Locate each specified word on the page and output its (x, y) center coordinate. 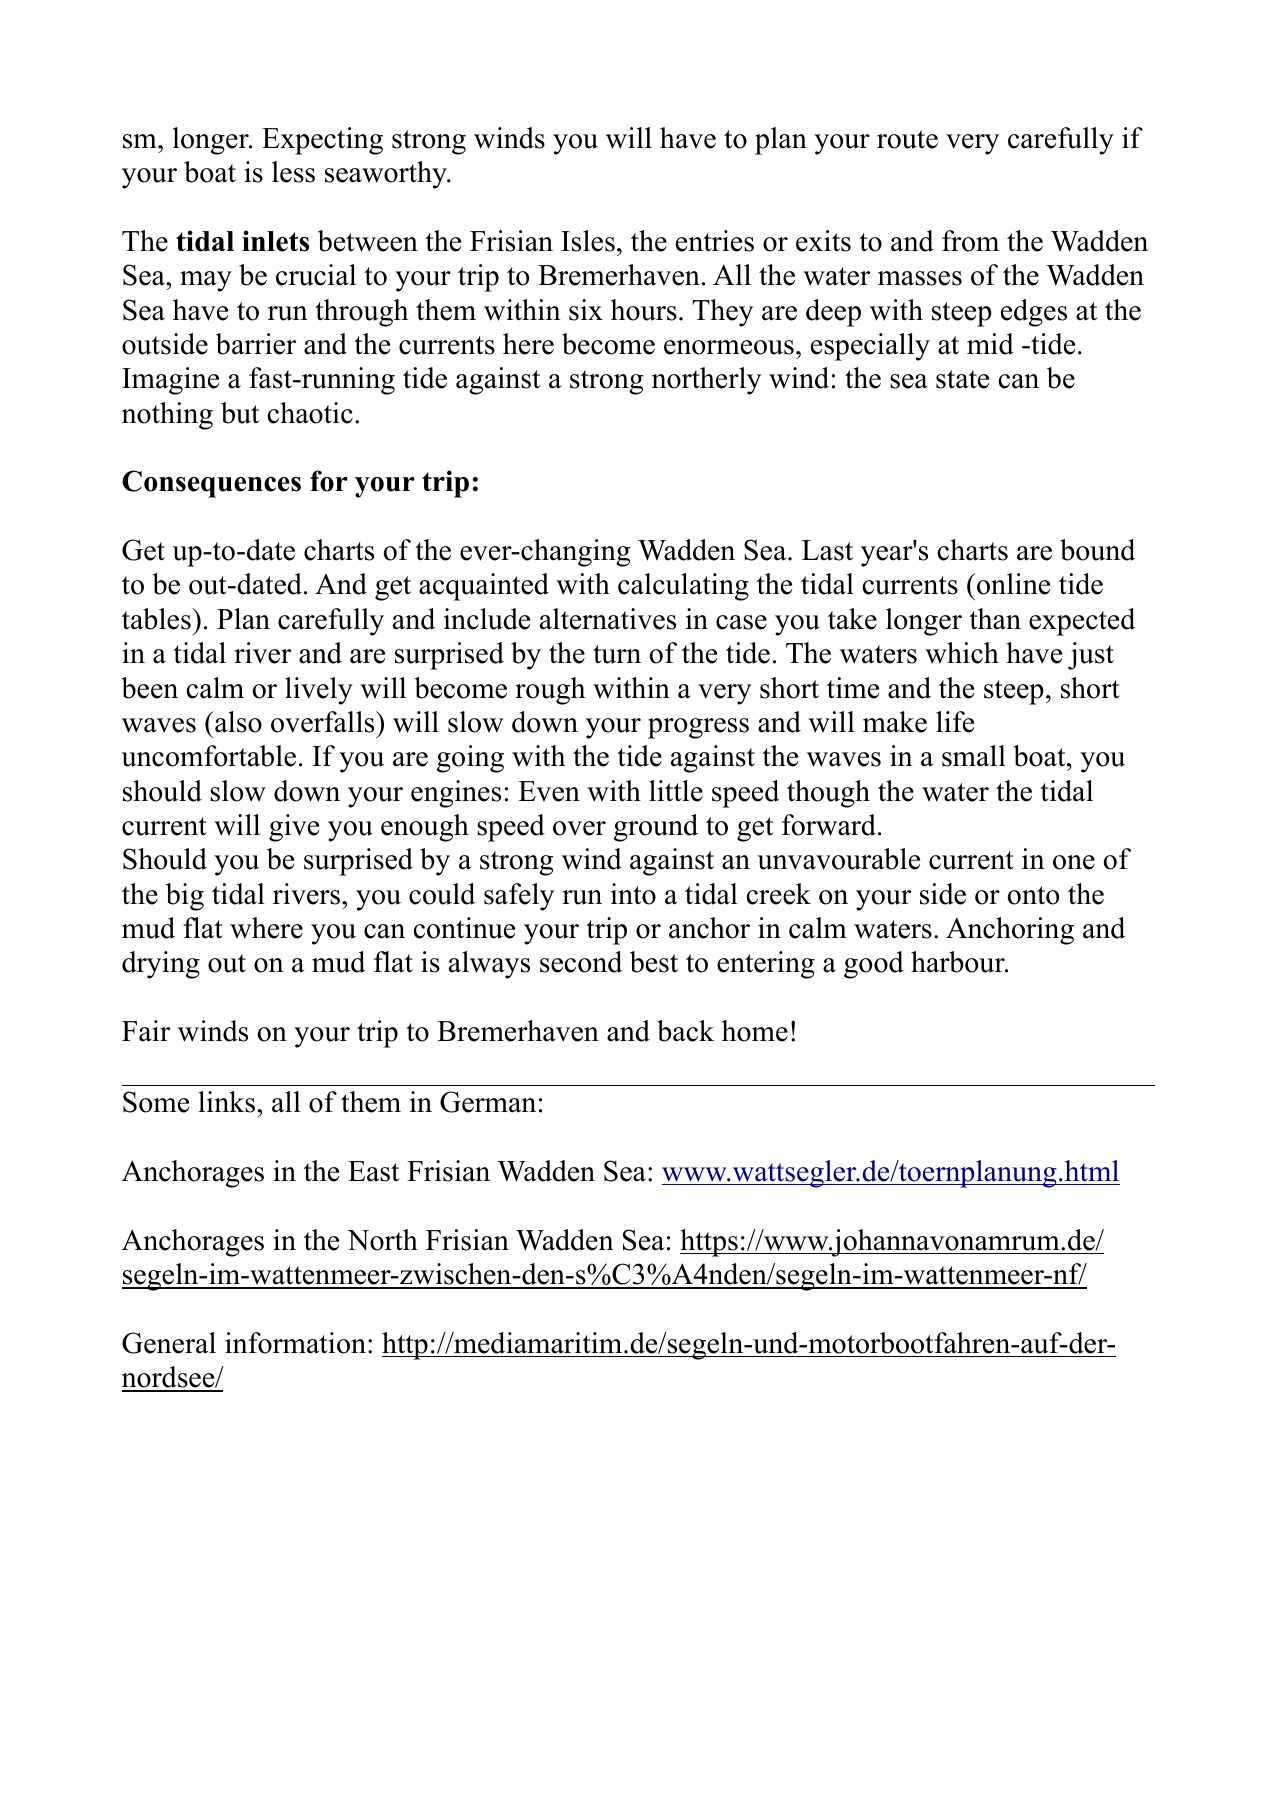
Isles (588, 241)
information (295, 1343)
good (874, 965)
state (962, 379)
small (974, 756)
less (293, 172)
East (373, 1171)
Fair (146, 1031)
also (237, 722)
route (907, 139)
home (755, 1031)
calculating (683, 587)
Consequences (211, 484)
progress (698, 728)
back (685, 1031)
